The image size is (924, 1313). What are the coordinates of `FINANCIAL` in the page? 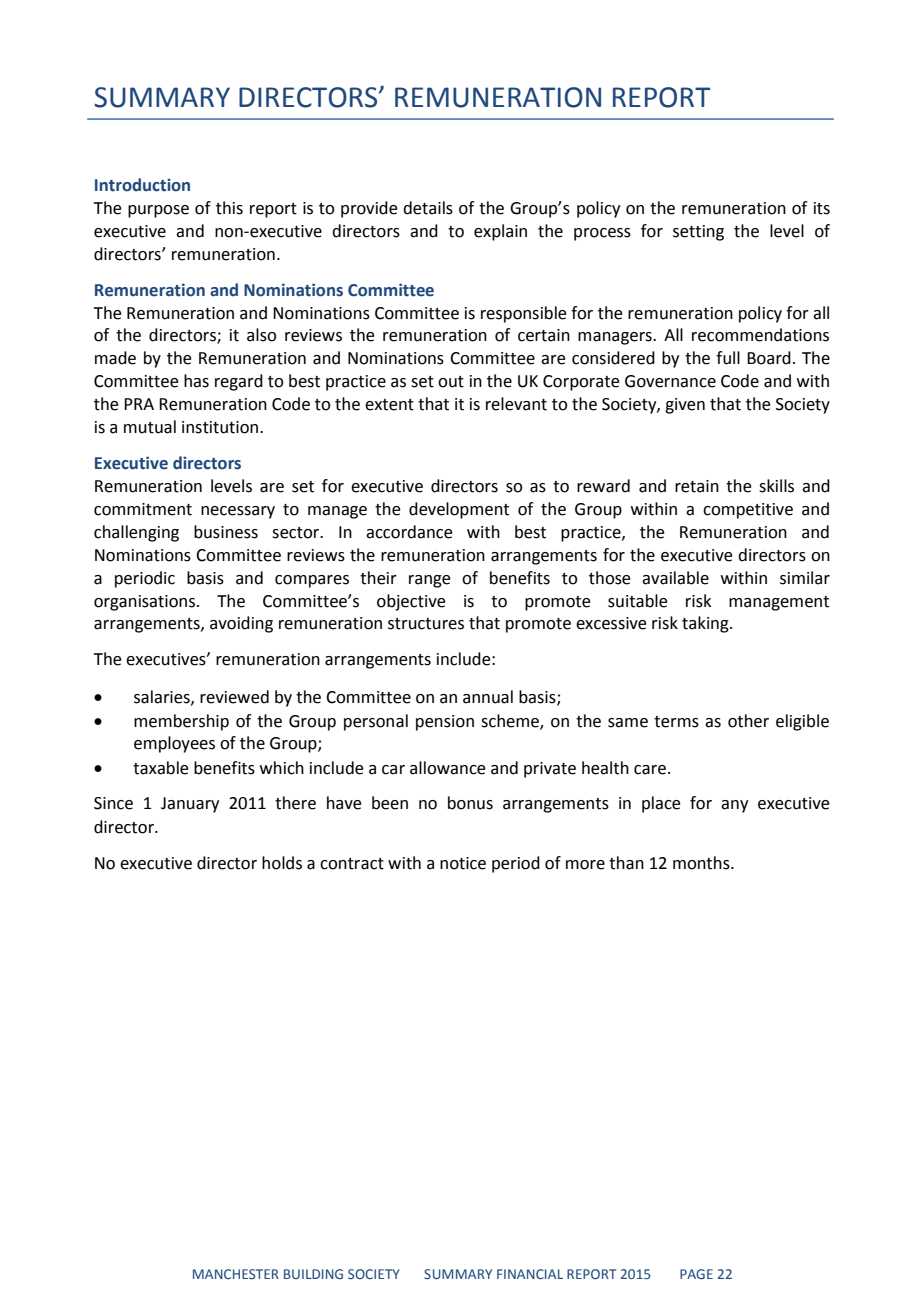 It's located at (530, 1274).
